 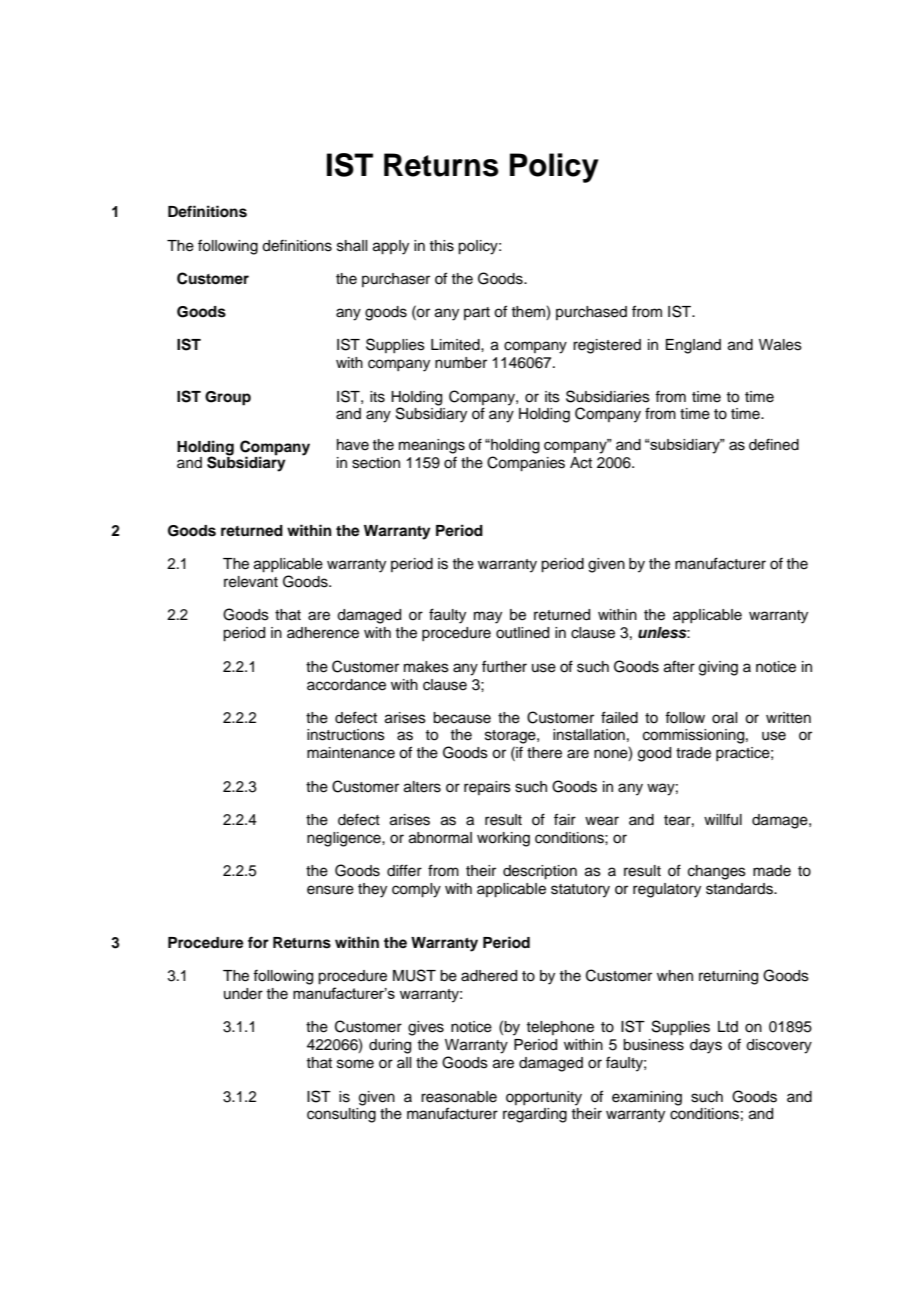 What do you see at coordinates (352, 246) in the screenshot?
I see `shall` at bounding box center [352, 246].
